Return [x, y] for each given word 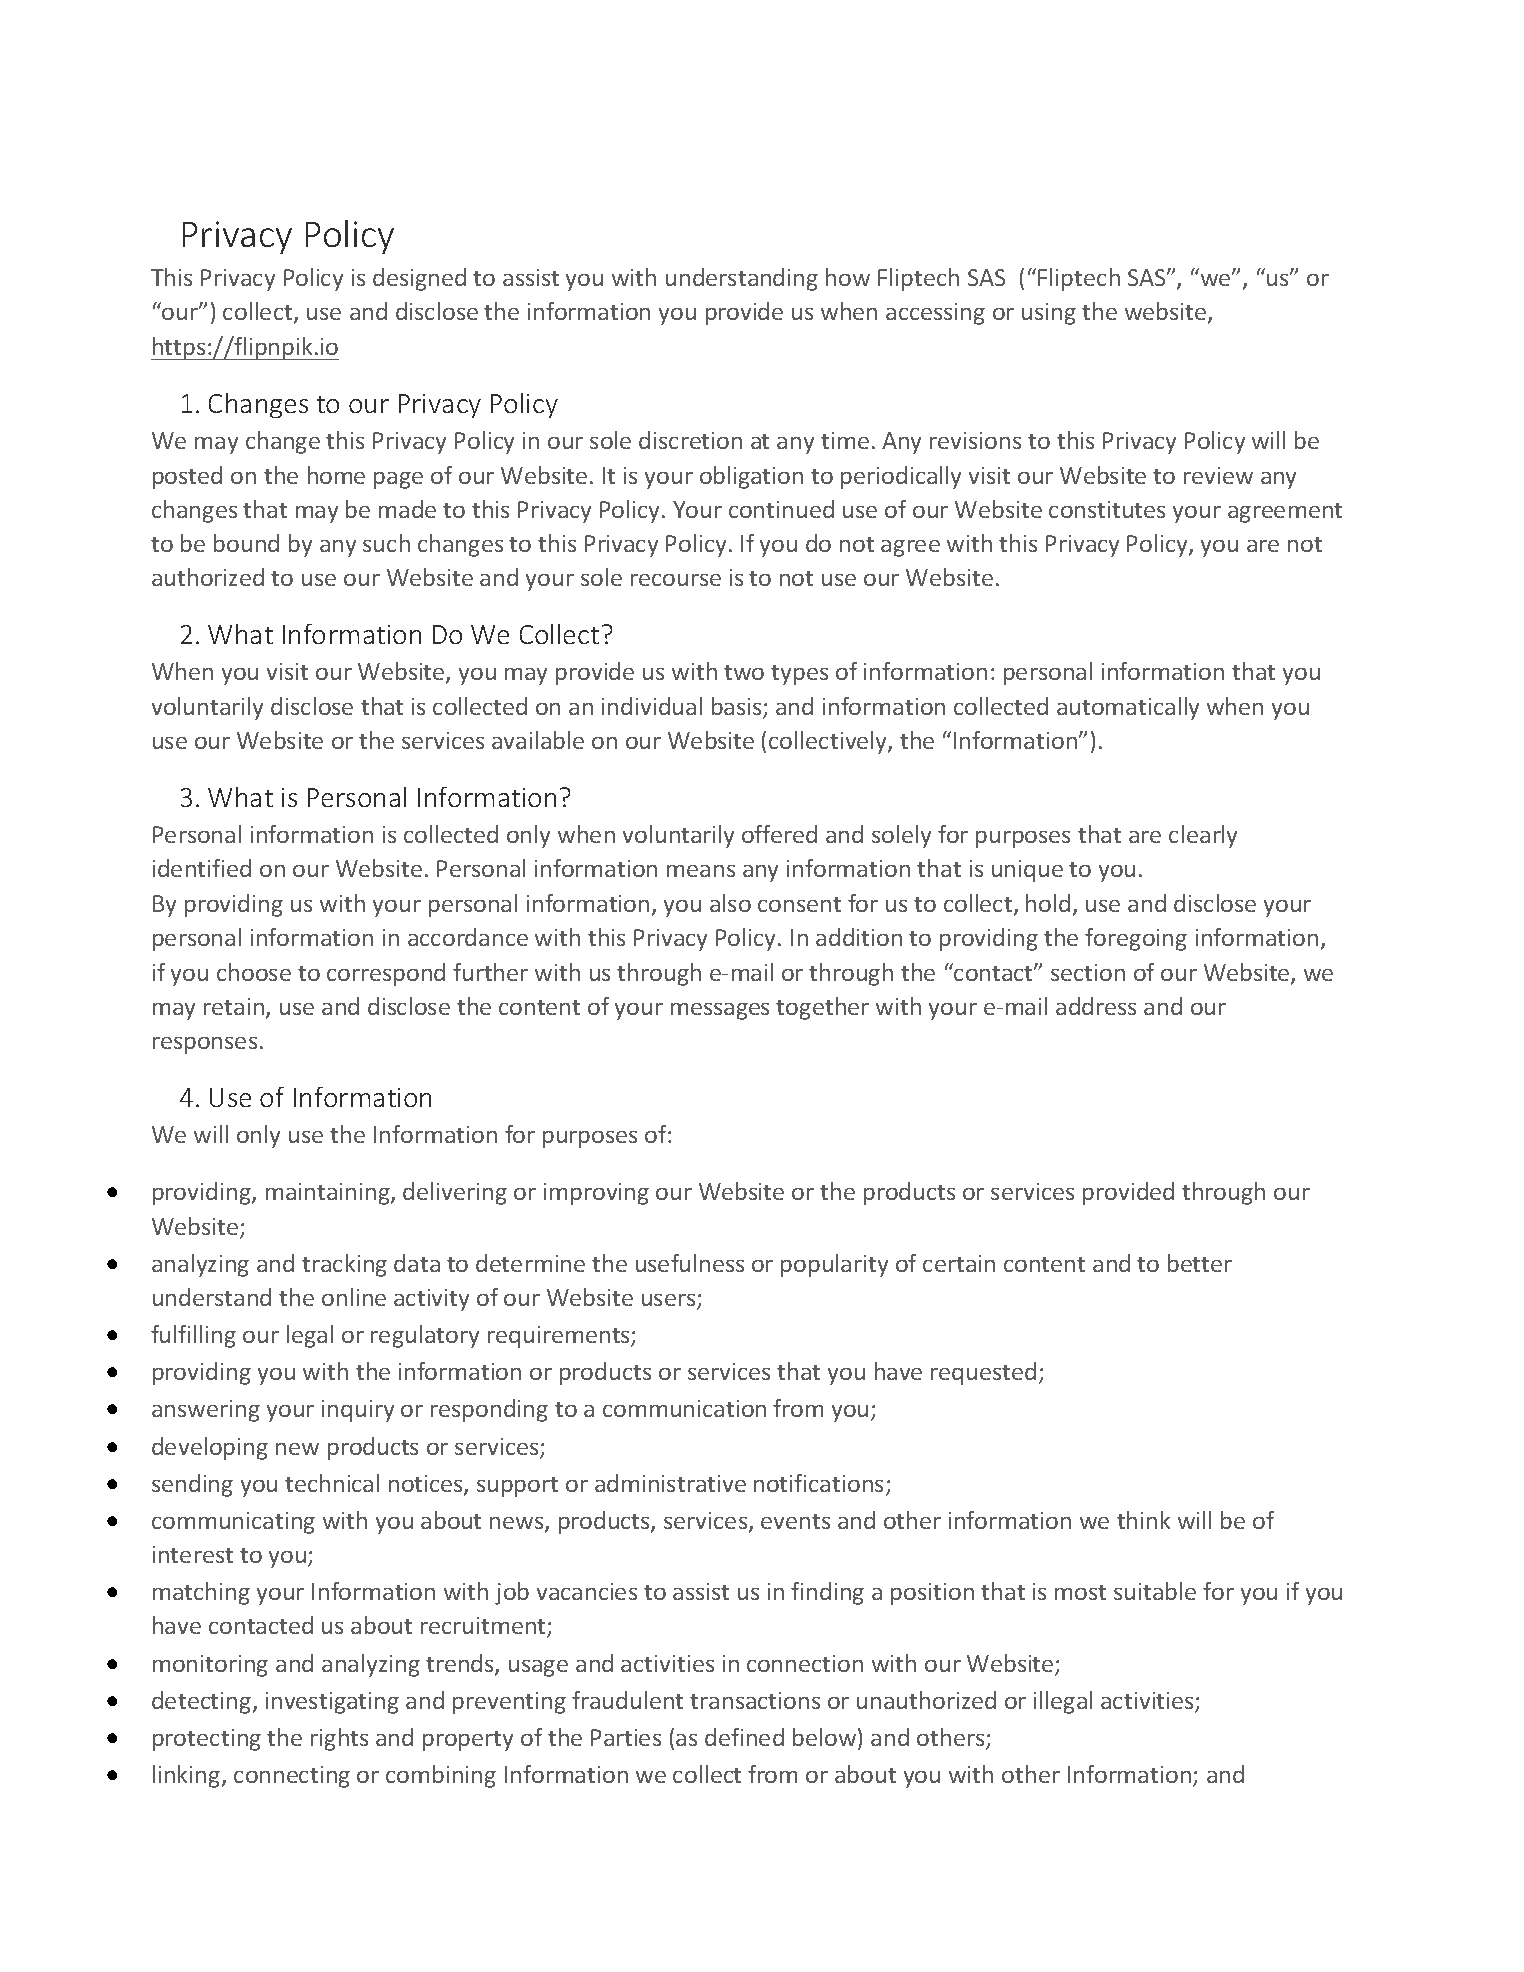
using [1049, 314]
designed [419, 279]
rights [339, 1739]
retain [235, 1008]
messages [720, 1011]
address [1096, 1006]
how [848, 277]
